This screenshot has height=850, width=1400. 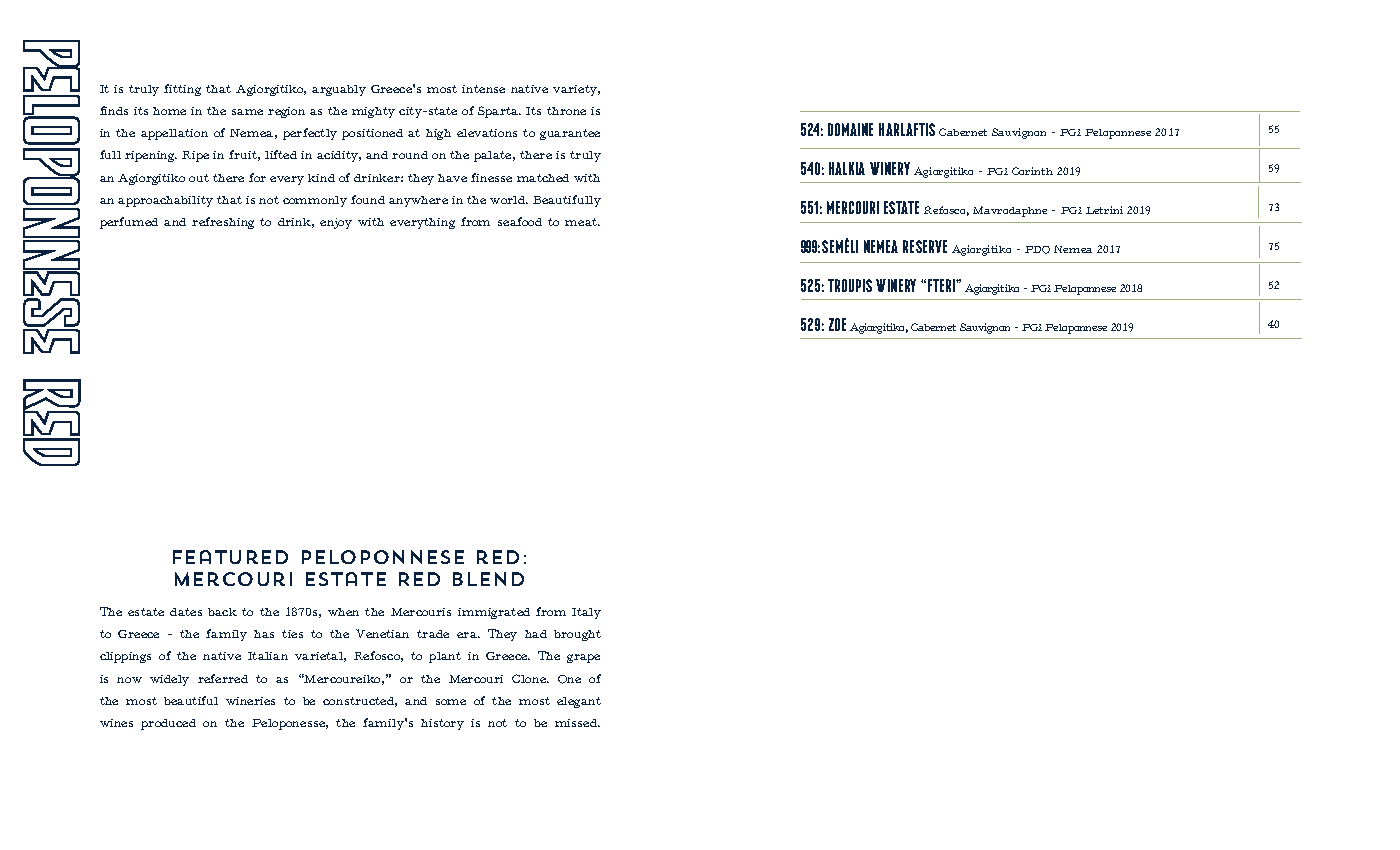 I want to click on Featured, so click(x=230, y=557).
